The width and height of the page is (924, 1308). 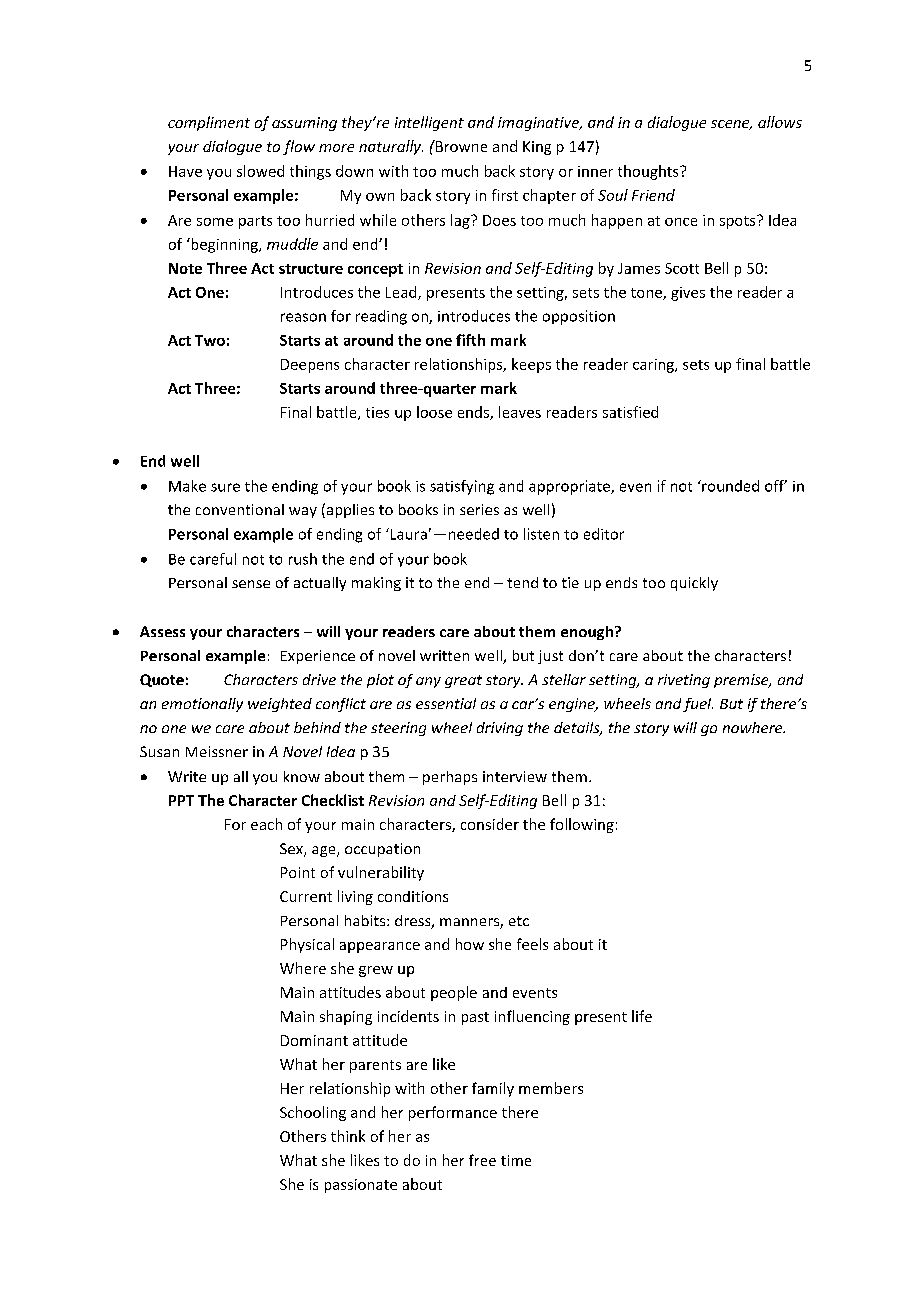 What do you see at coordinates (260, 171) in the page?
I see `slowed` at bounding box center [260, 171].
